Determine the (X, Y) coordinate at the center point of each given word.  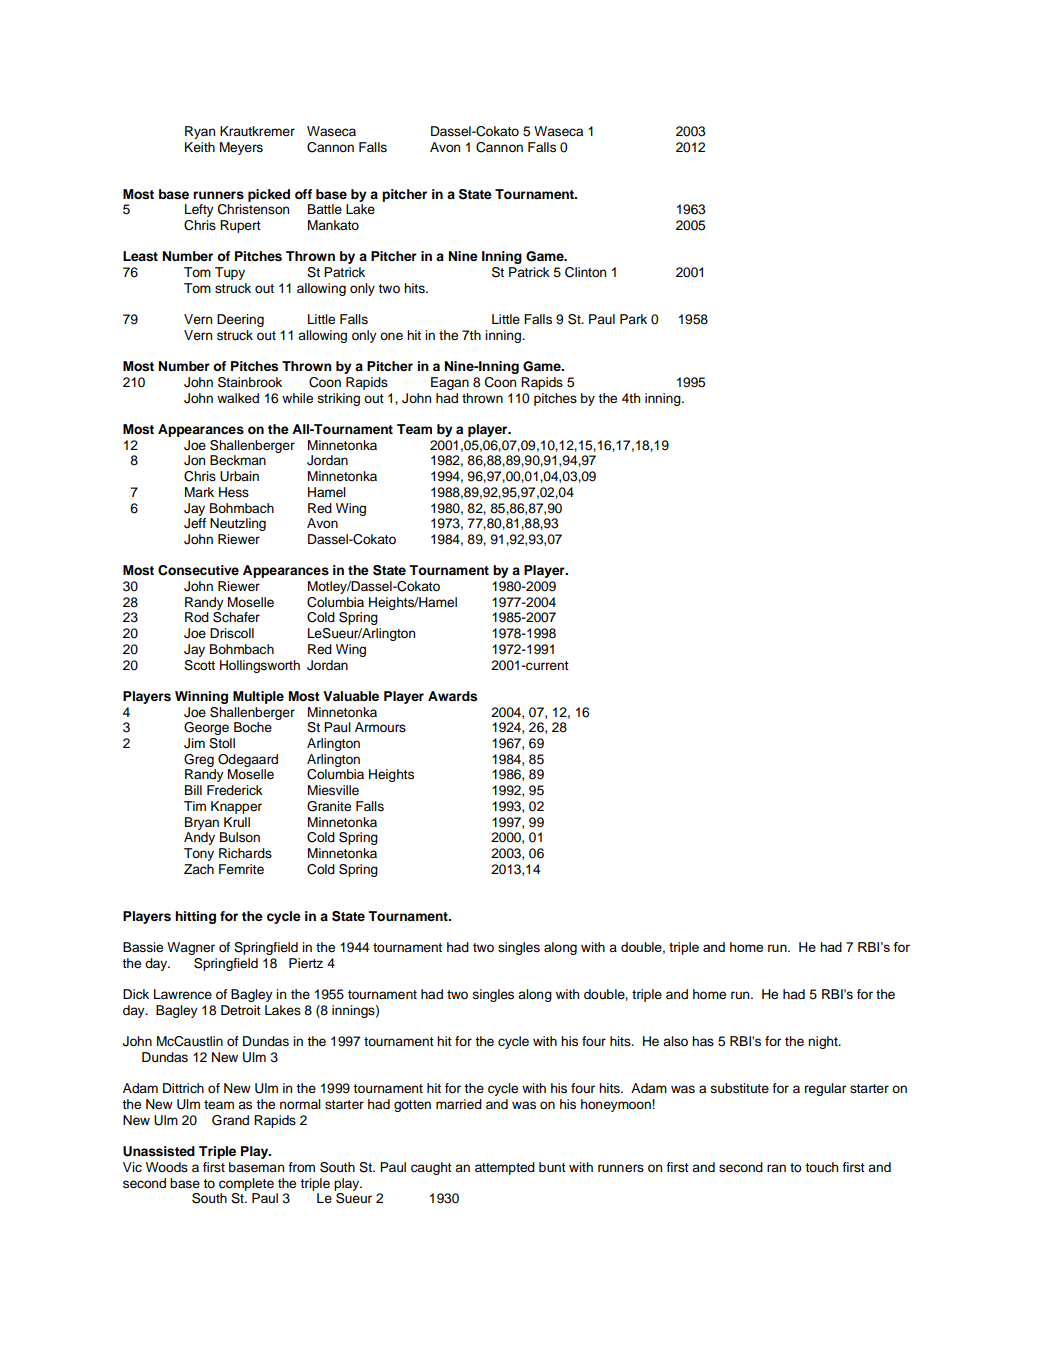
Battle (325, 209)
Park (633, 319)
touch (821, 1167)
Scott (199, 665)
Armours (380, 727)
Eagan (450, 383)
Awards (452, 696)
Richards (245, 853)
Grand (230, 1120)
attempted (505, 1168)
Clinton (585, 272)
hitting (195, 917)
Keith (200, 147)
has (703, 1041)
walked (238, 398)
